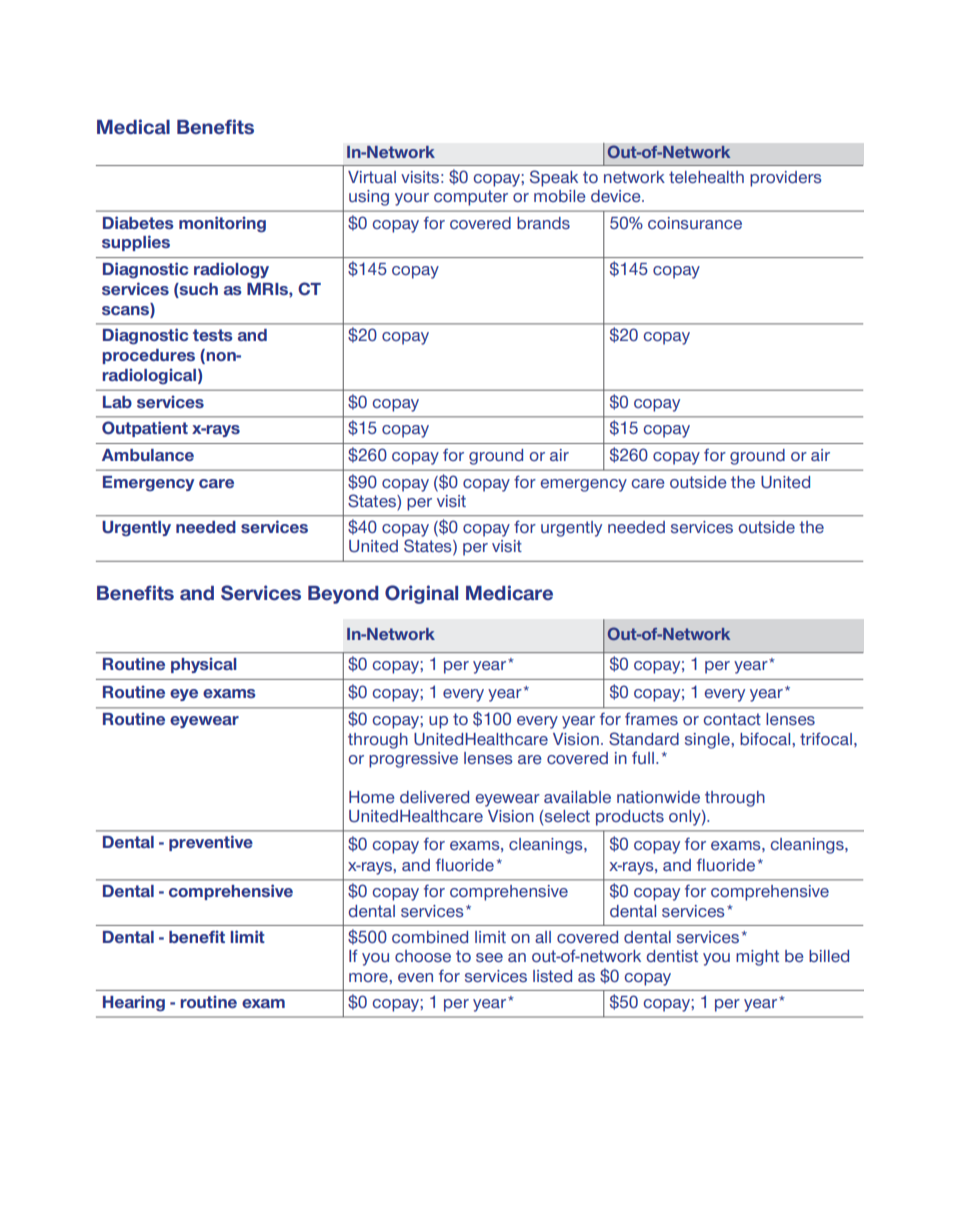 The height and width of the image is (1232, 958). Describe the element at coordinates (543, 223) in the image. I see `brands` at that location.
